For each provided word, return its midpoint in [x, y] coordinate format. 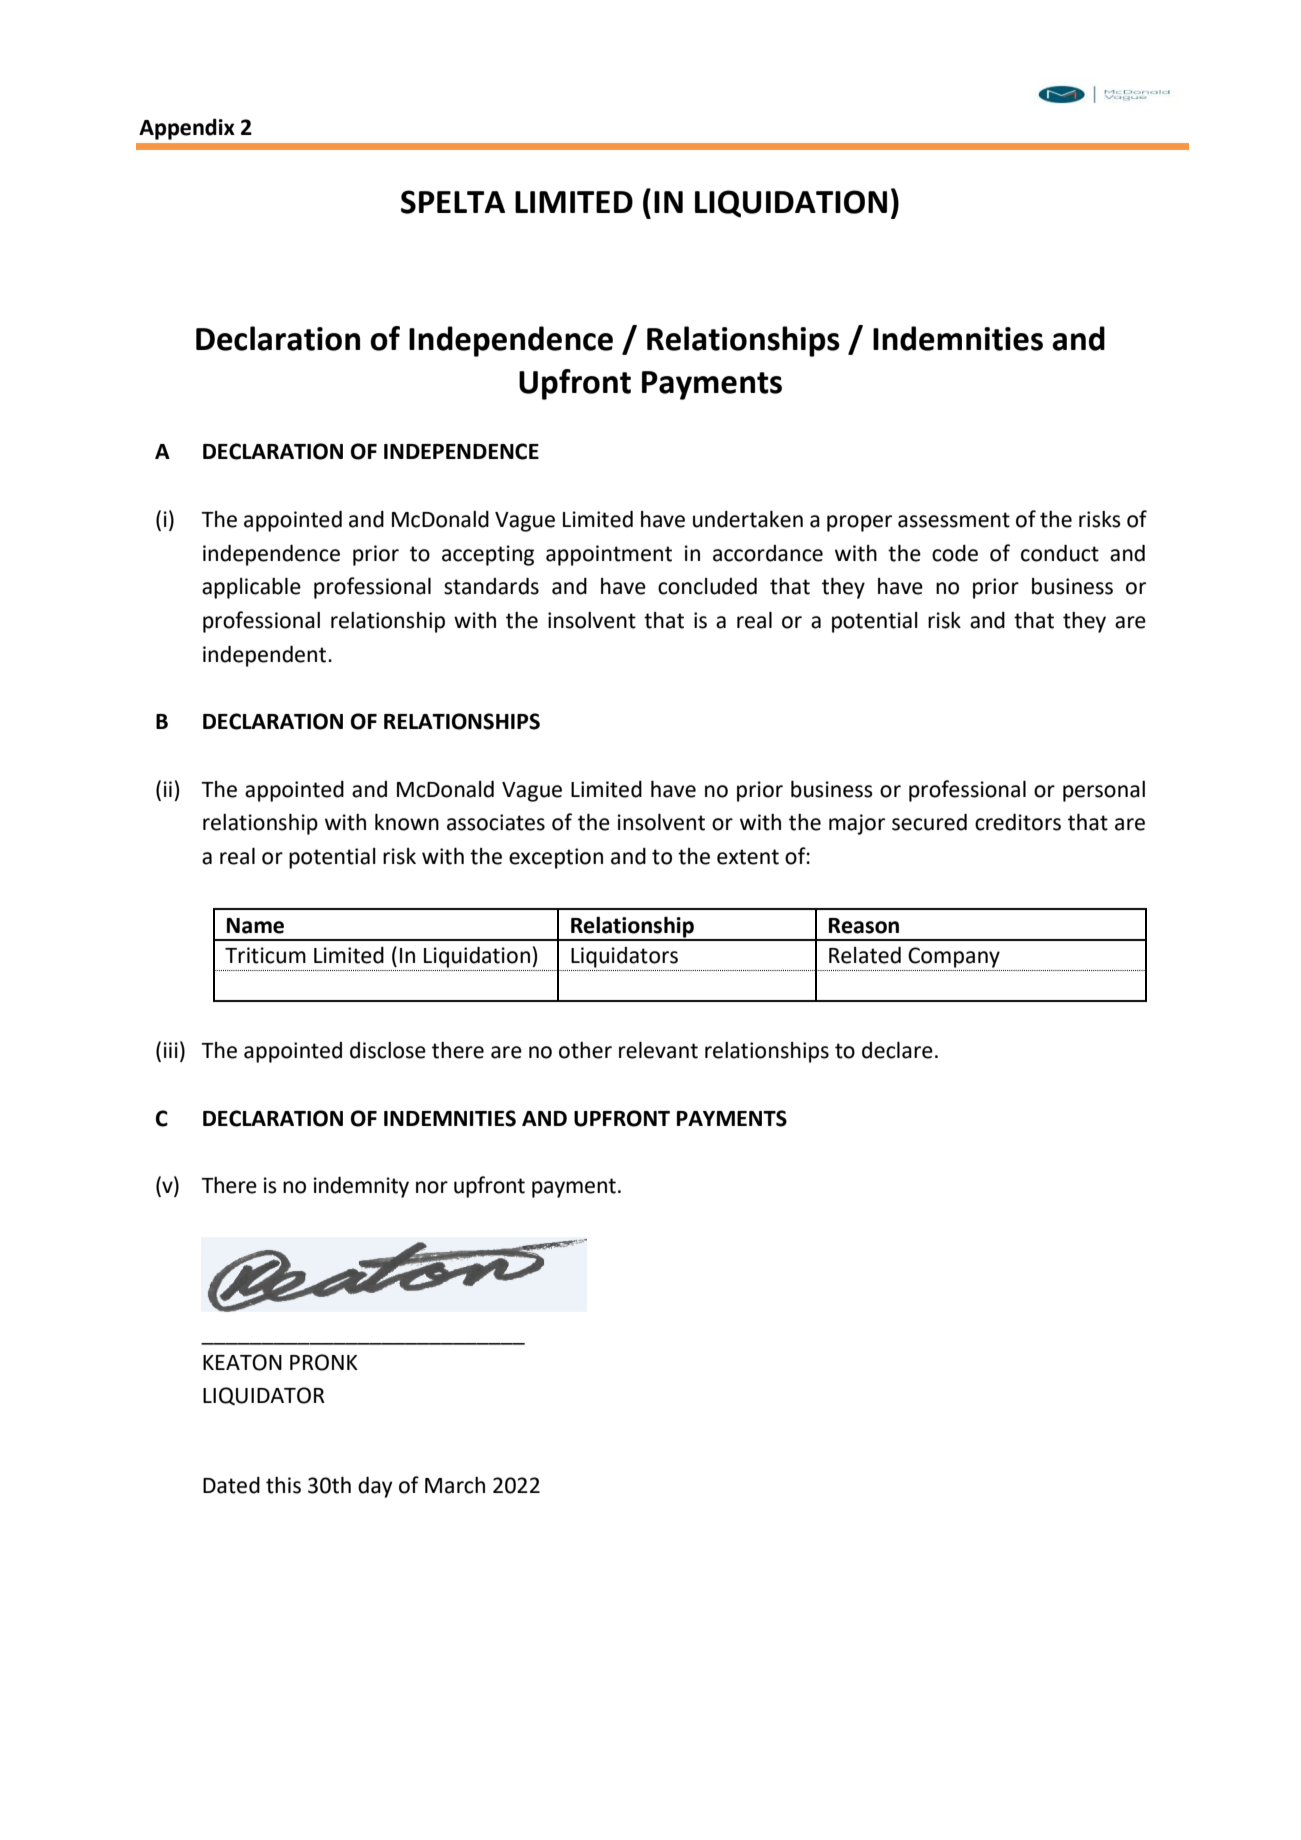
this [283, 1485]
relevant [658, 1050]
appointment [609, 555]
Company [954, 957]
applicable [251, 588]
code [955, 553]
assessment [954, 520]
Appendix [187, 129]
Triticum [265, 955]
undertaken [748, 519]
